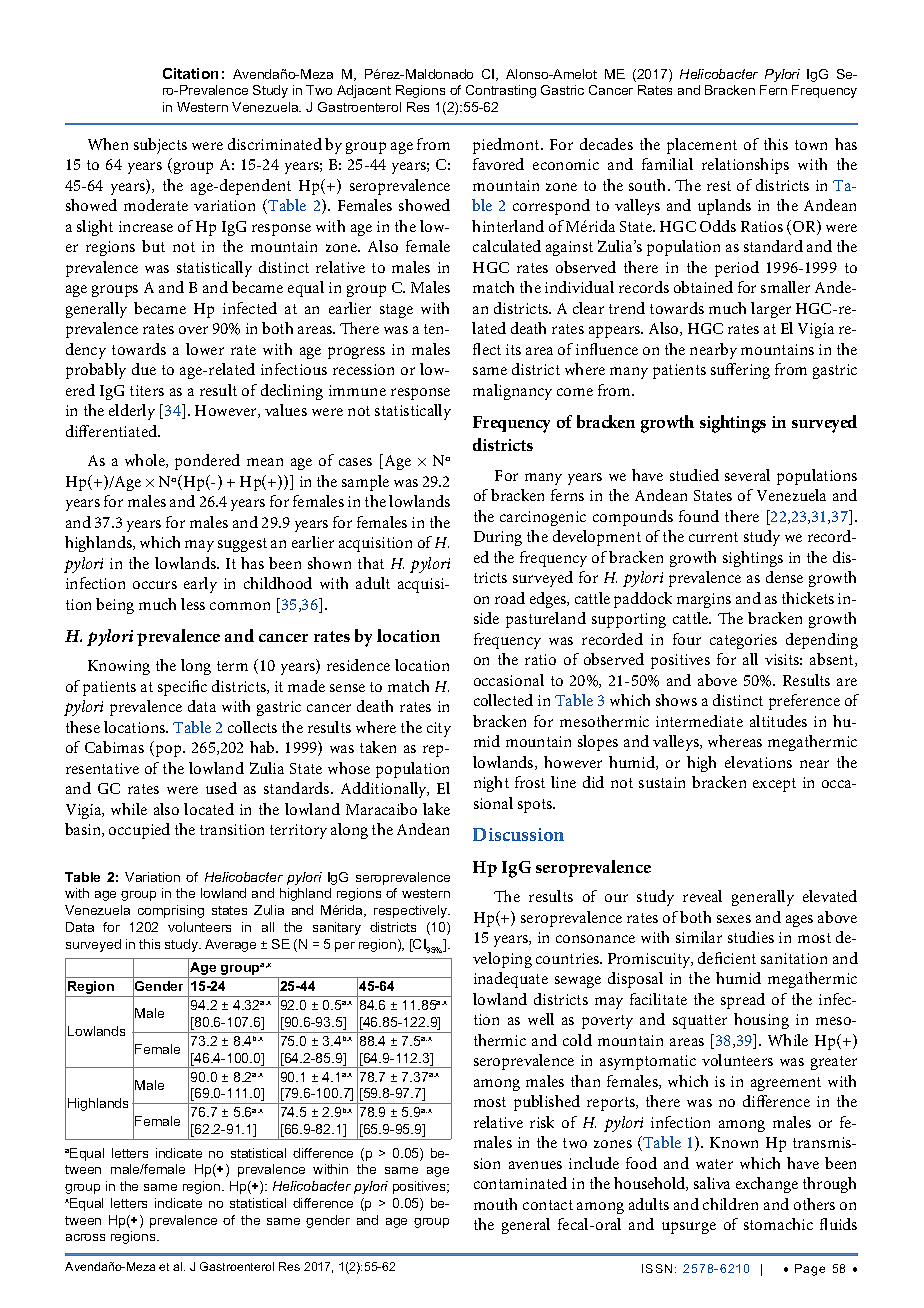 This document has width=924, height=1308. I want to click on piedmont, so click(507, 146).
